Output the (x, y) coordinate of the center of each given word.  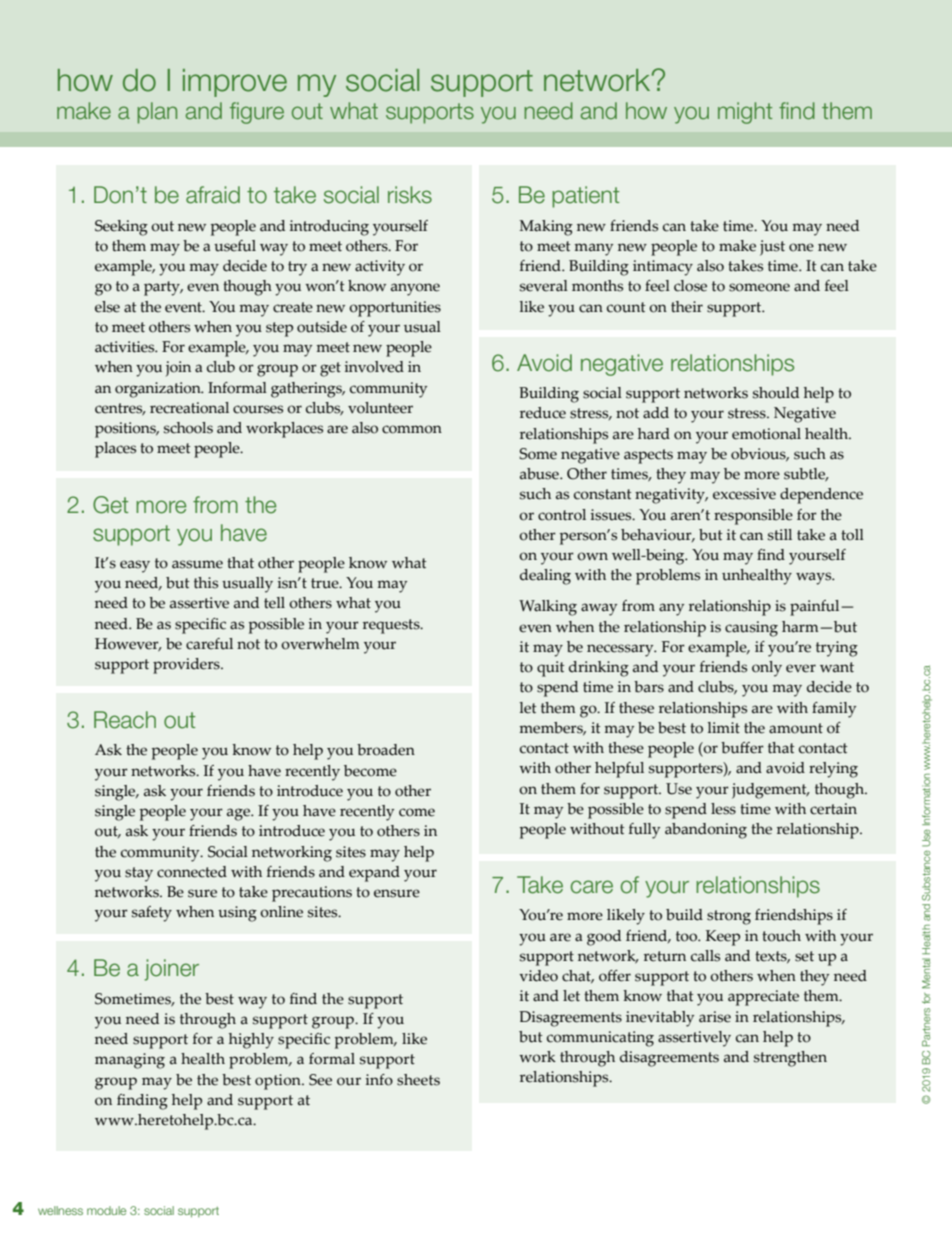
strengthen (790, 1059)
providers (187, 666)
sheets (418, 1080)
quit (551, 669)
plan (157, 113)
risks (410, 195)
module (106, 1210)
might (745, 113)
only (767, 669)
